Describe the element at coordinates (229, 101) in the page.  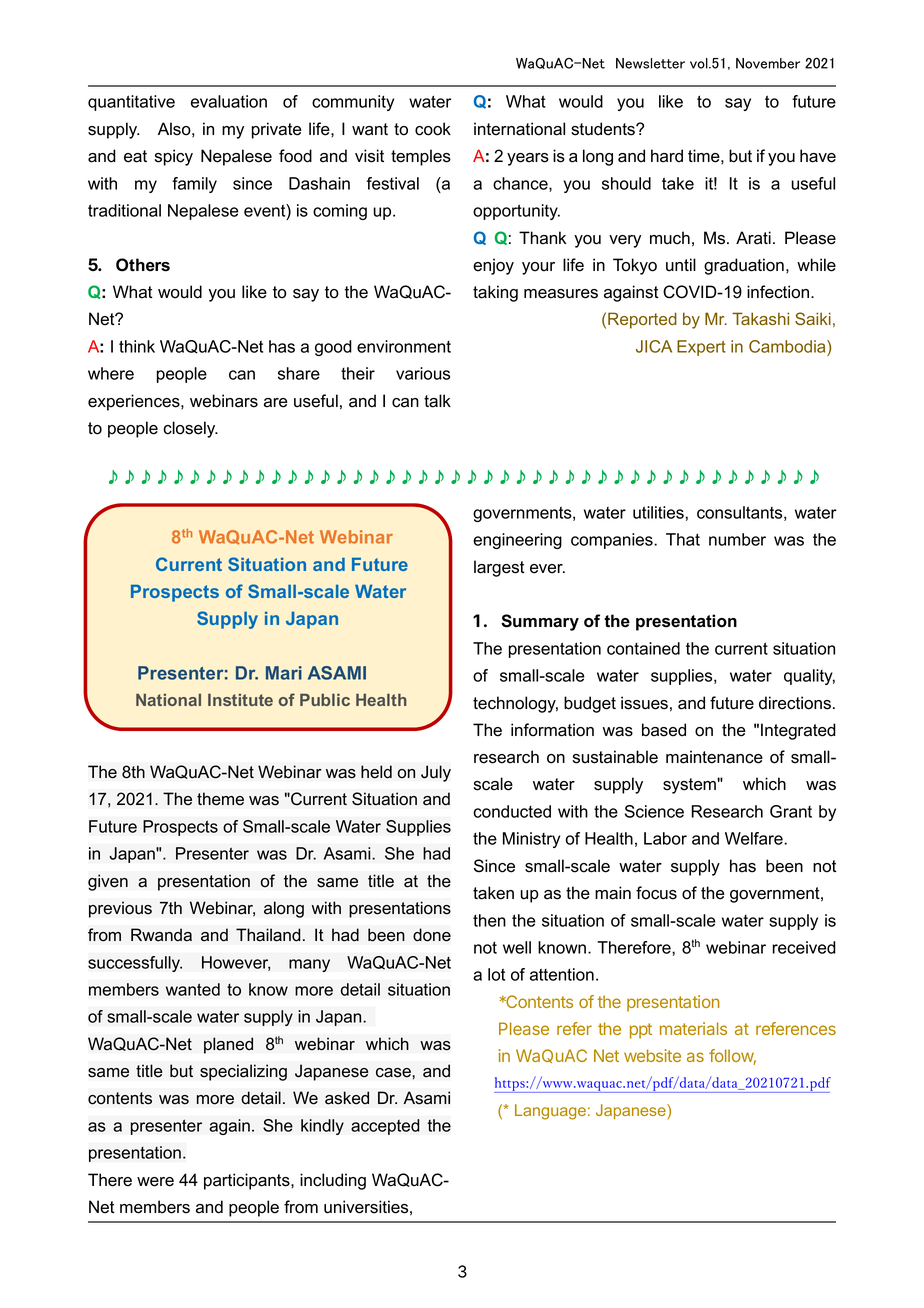
I see `evaluation` at that location.
